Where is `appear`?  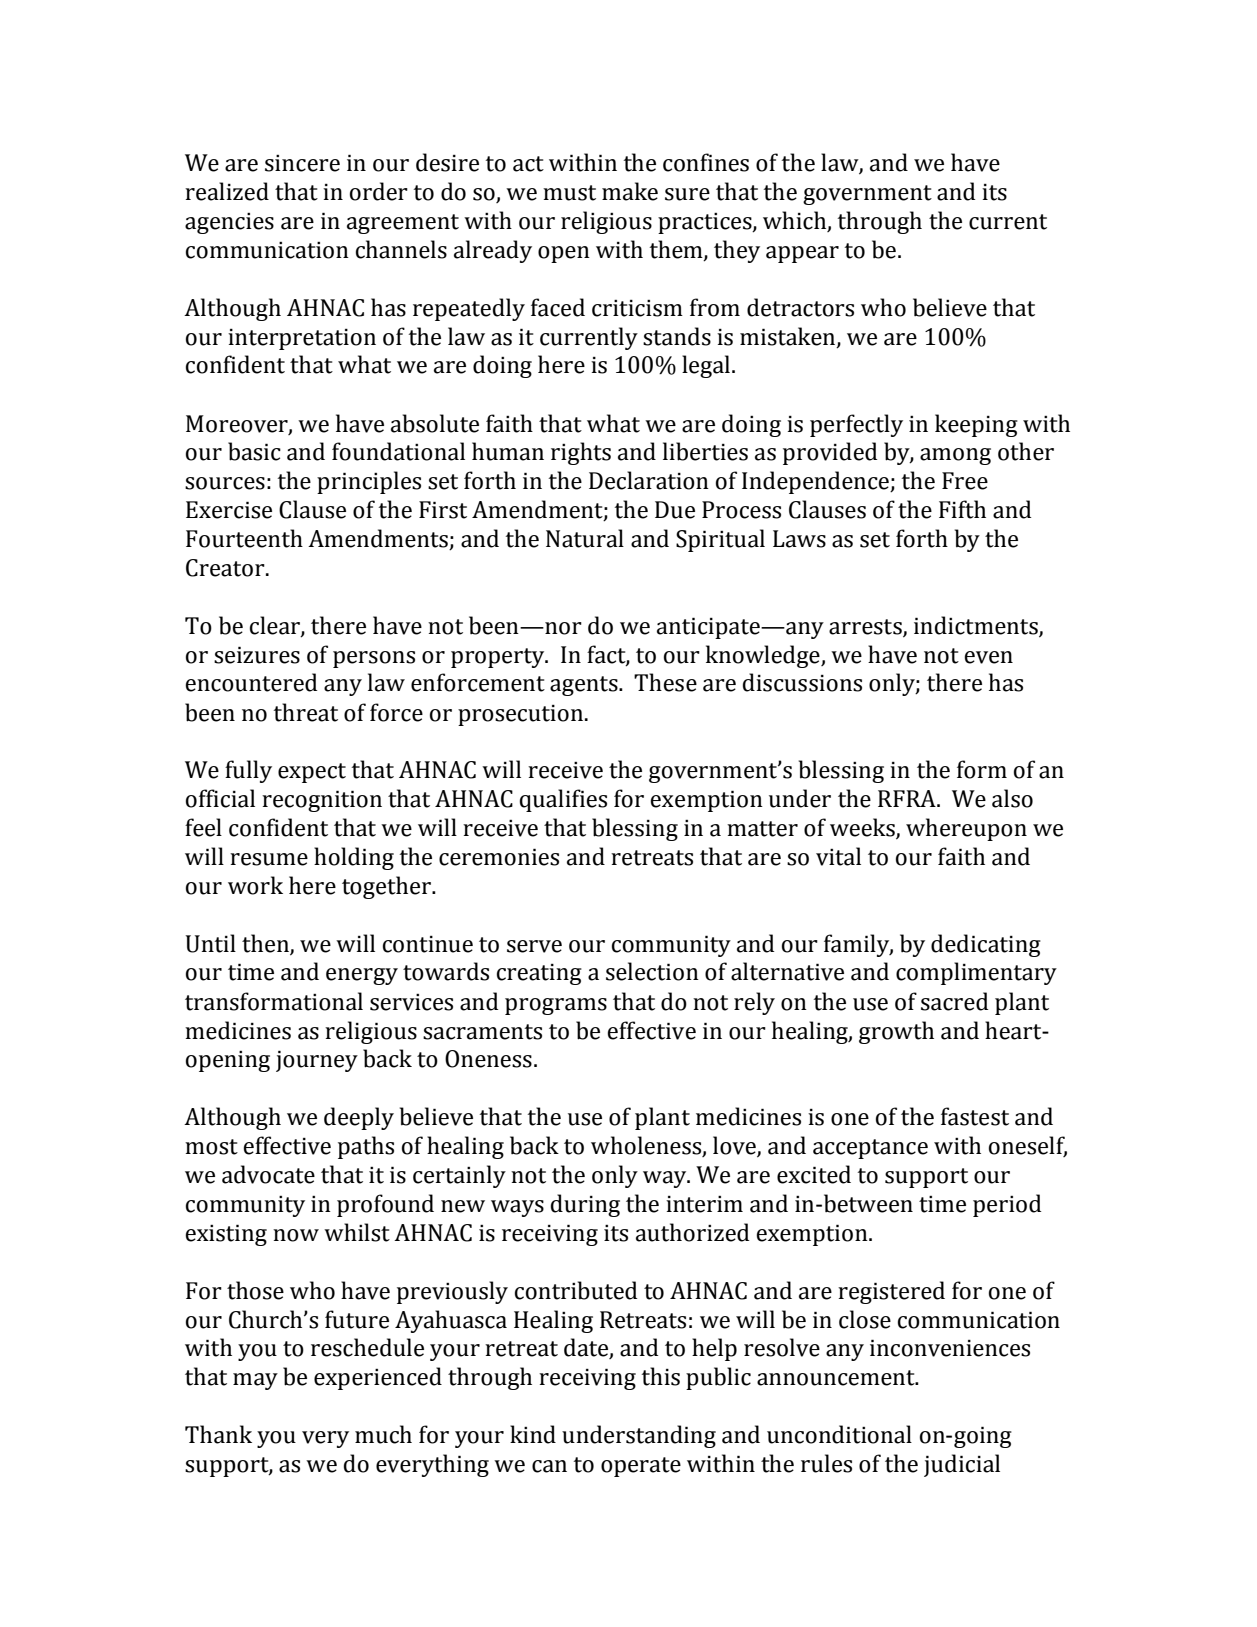
appear is located at coordinates (802, 254).
